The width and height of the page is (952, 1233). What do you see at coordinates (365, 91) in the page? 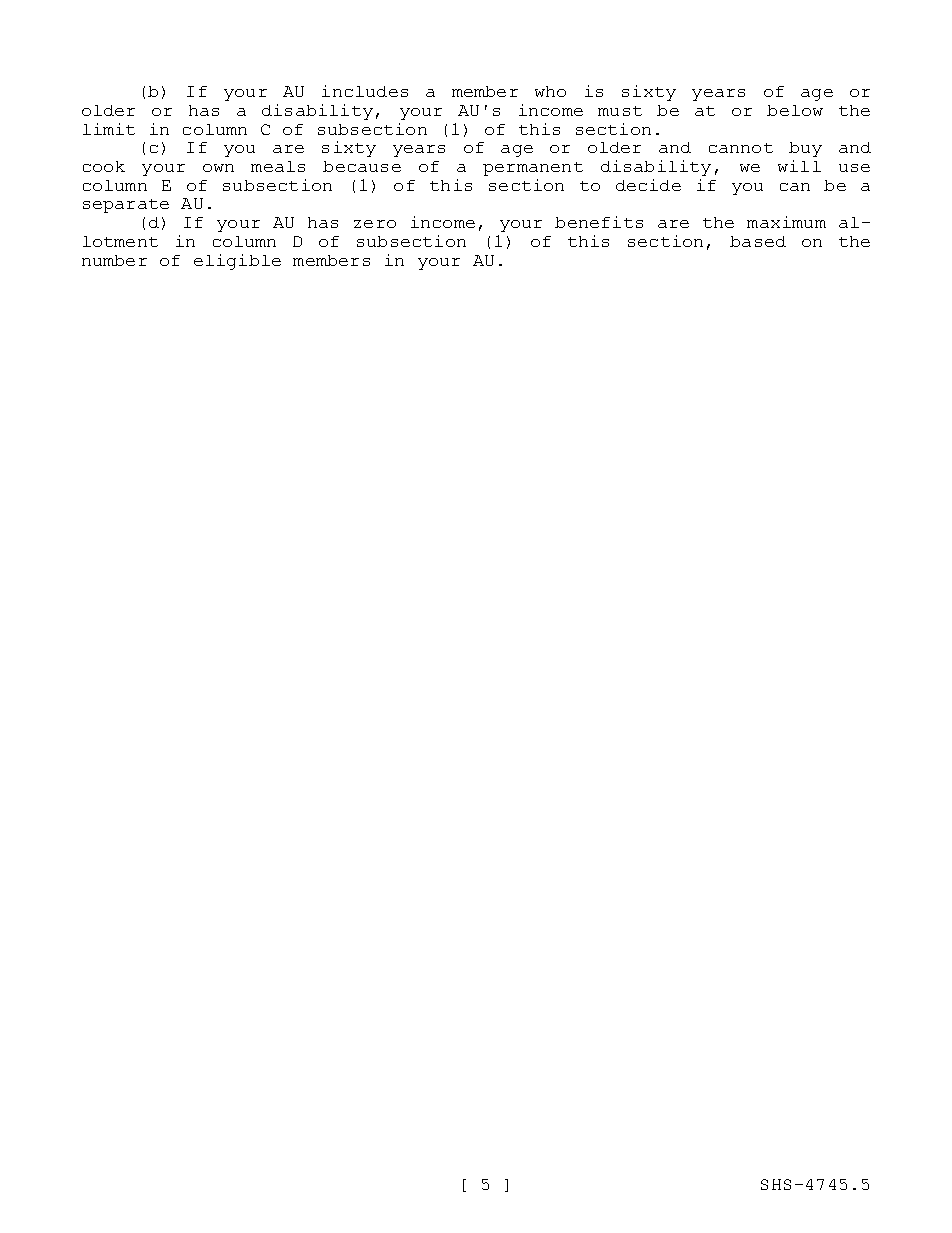
I see `includes` at bounding box center [365, 91].
